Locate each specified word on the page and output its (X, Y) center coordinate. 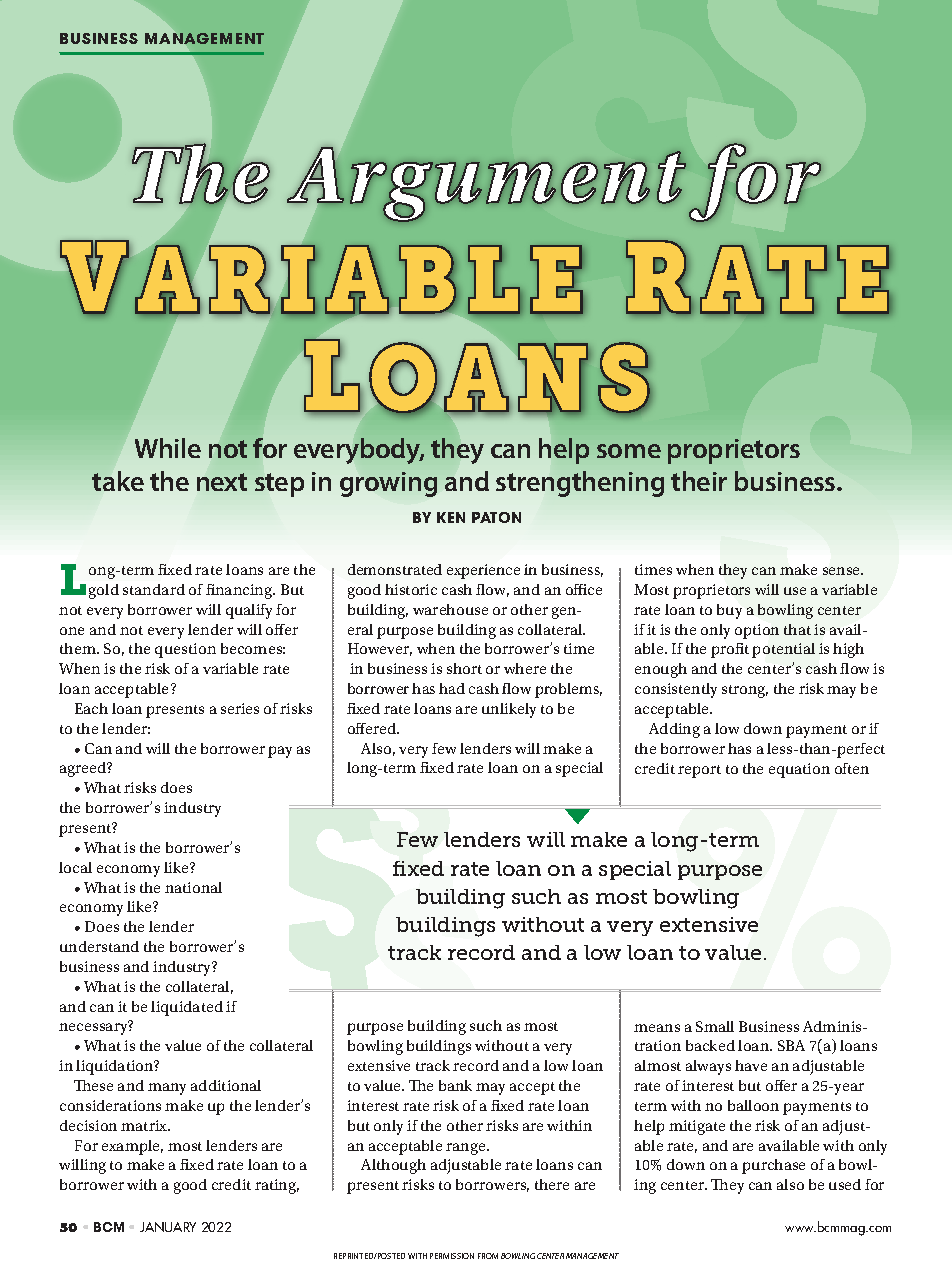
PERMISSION (452, 1256)
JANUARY (168, 1227)
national (193, 887)
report (699, 771)
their (699, 481)
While (168, 448)
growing (388, 484)
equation (799, 770)
